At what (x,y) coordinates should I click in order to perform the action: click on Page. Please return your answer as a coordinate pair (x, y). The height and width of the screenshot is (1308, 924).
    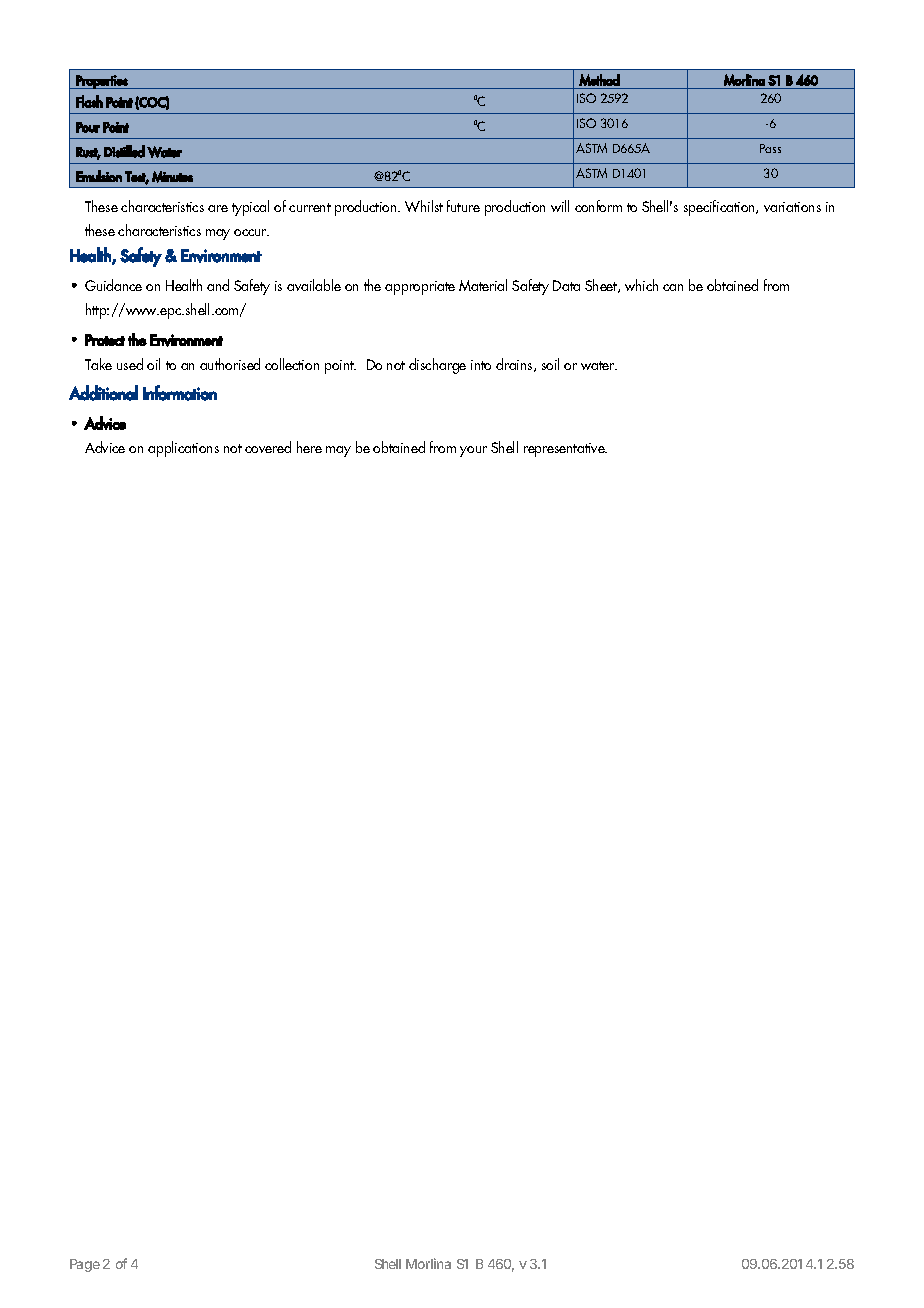
    Looking at the image, I should click on (85, 1265).
